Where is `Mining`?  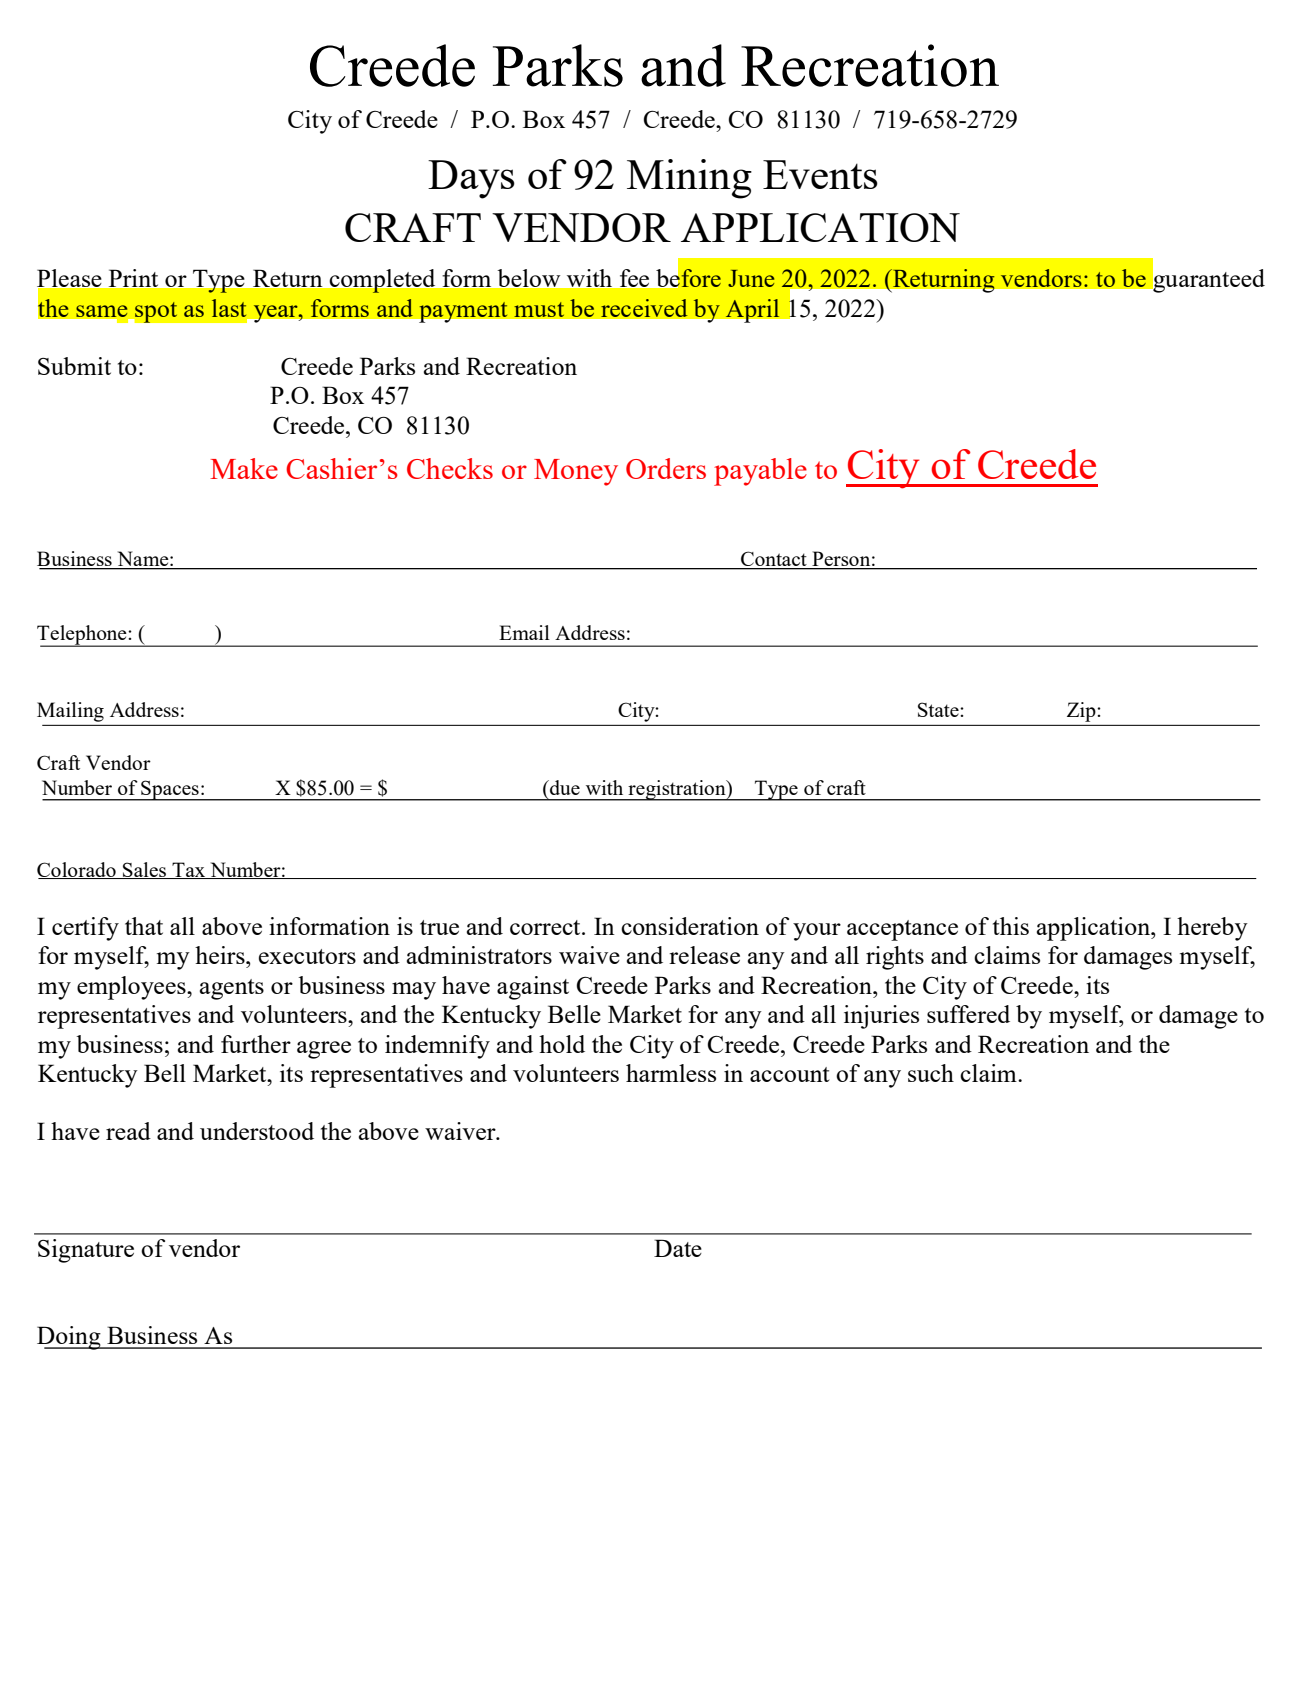 Mining is located at coordinates (689, 179).
